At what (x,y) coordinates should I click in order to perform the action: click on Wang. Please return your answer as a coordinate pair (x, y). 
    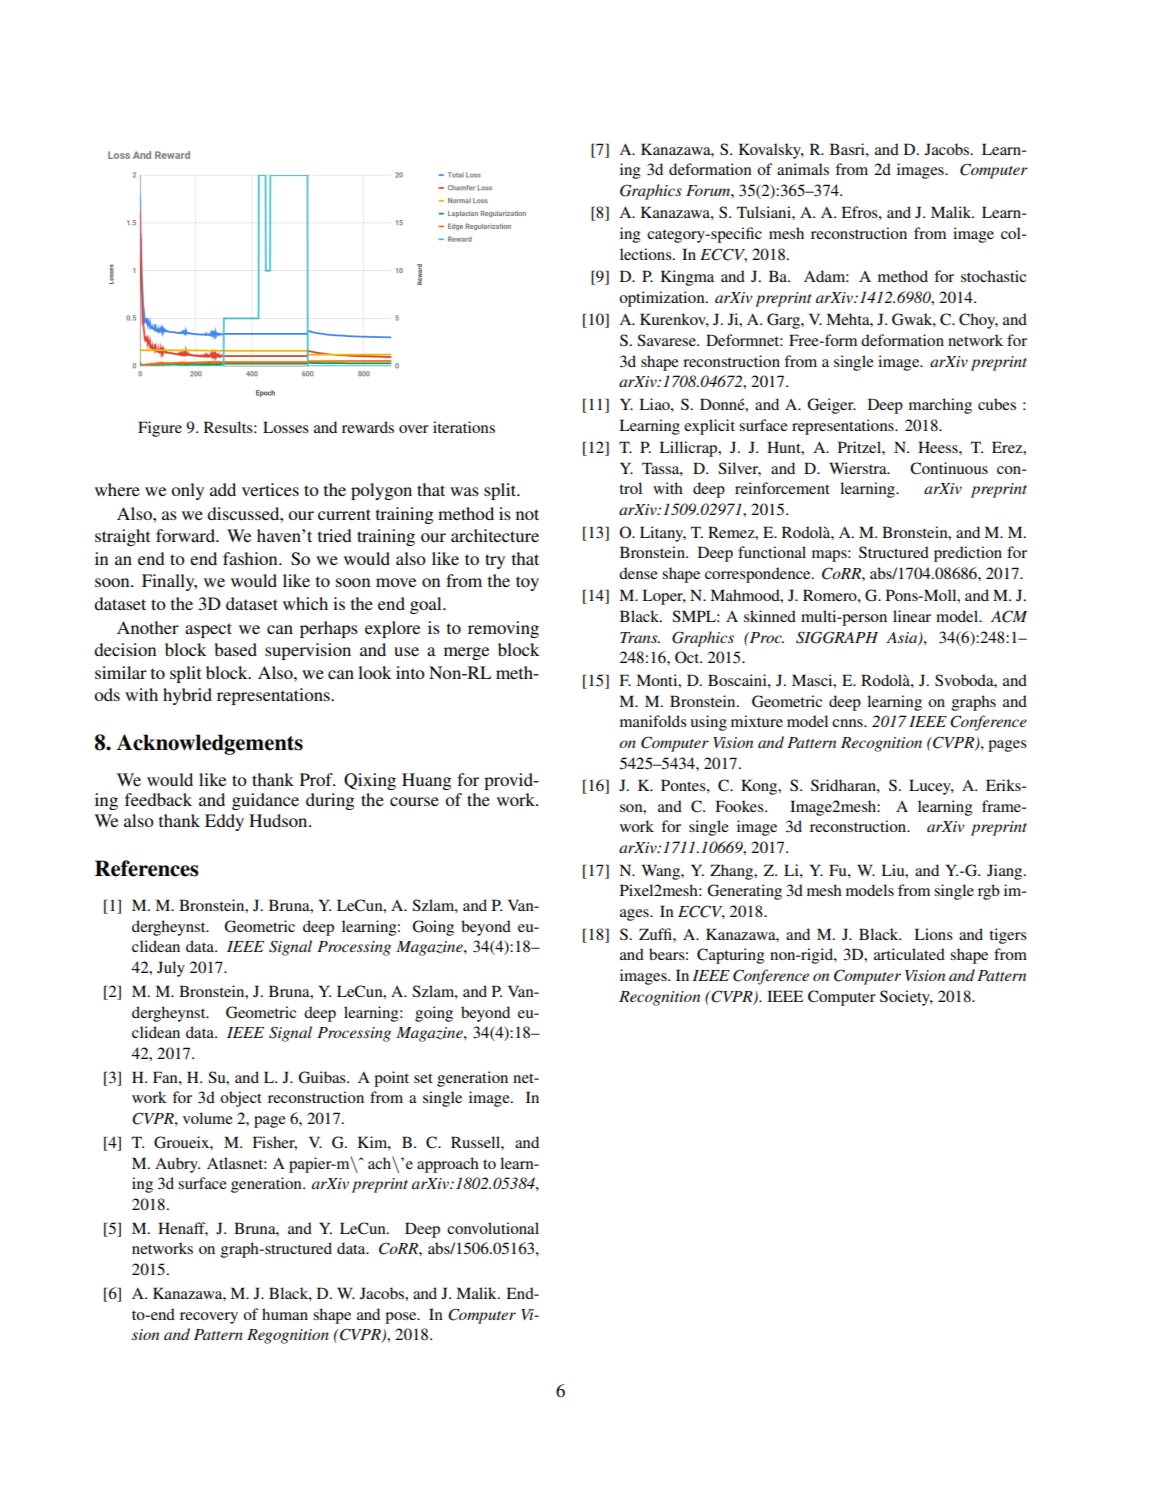
    Looking at the image, I should click on (662, 872).
